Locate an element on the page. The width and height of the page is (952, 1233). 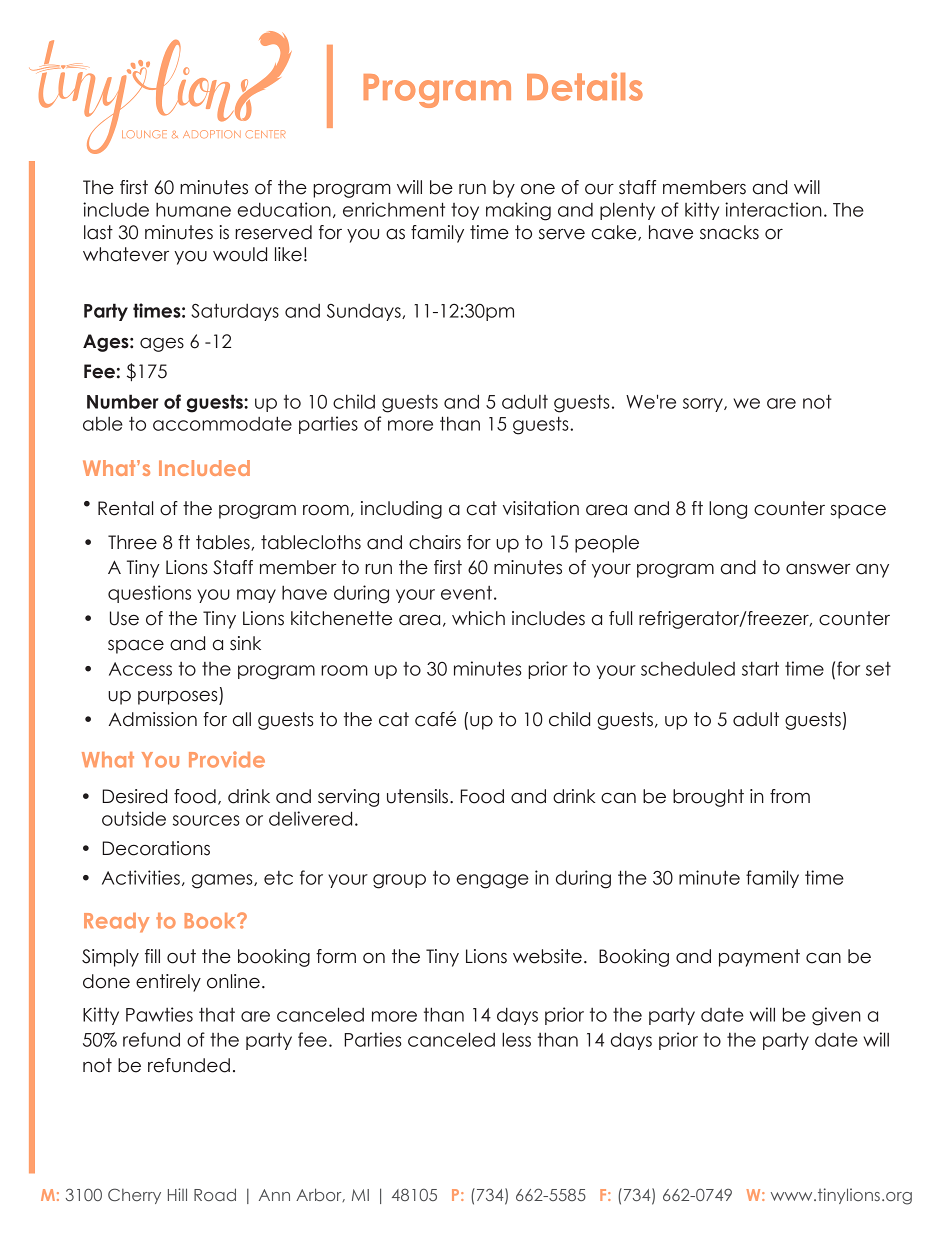
games is located at coordinates (223, 881).
